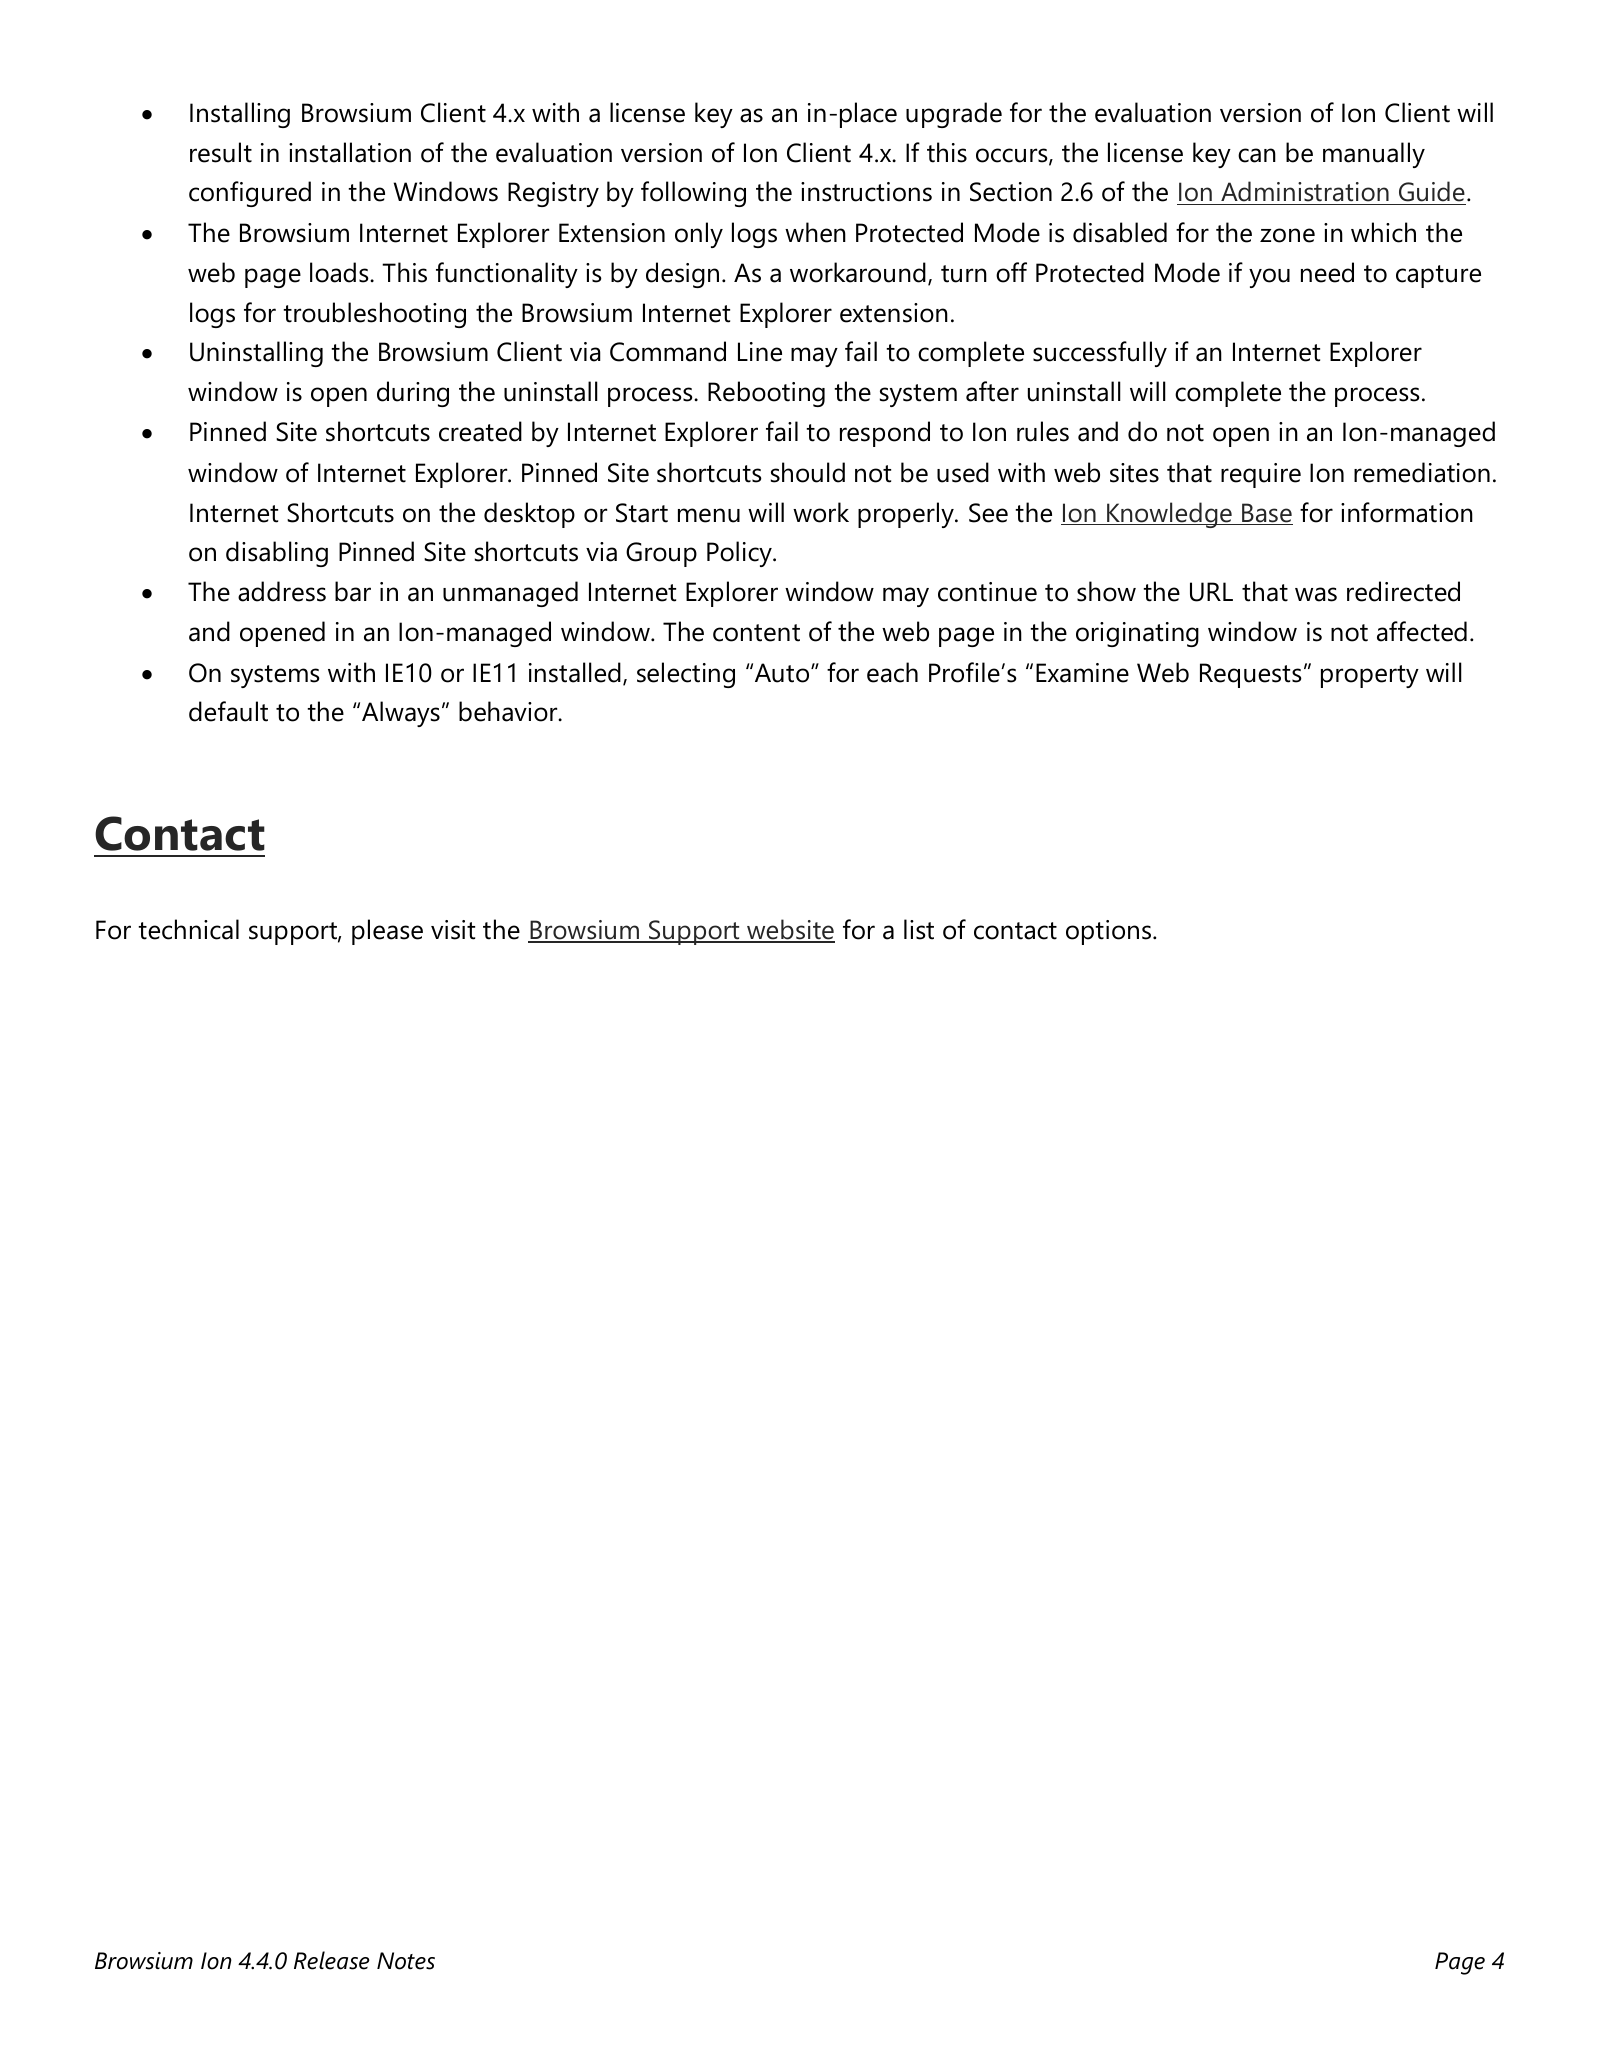 The image size is (1598, 2069). I want to click on Release, so click(331, 1960).
